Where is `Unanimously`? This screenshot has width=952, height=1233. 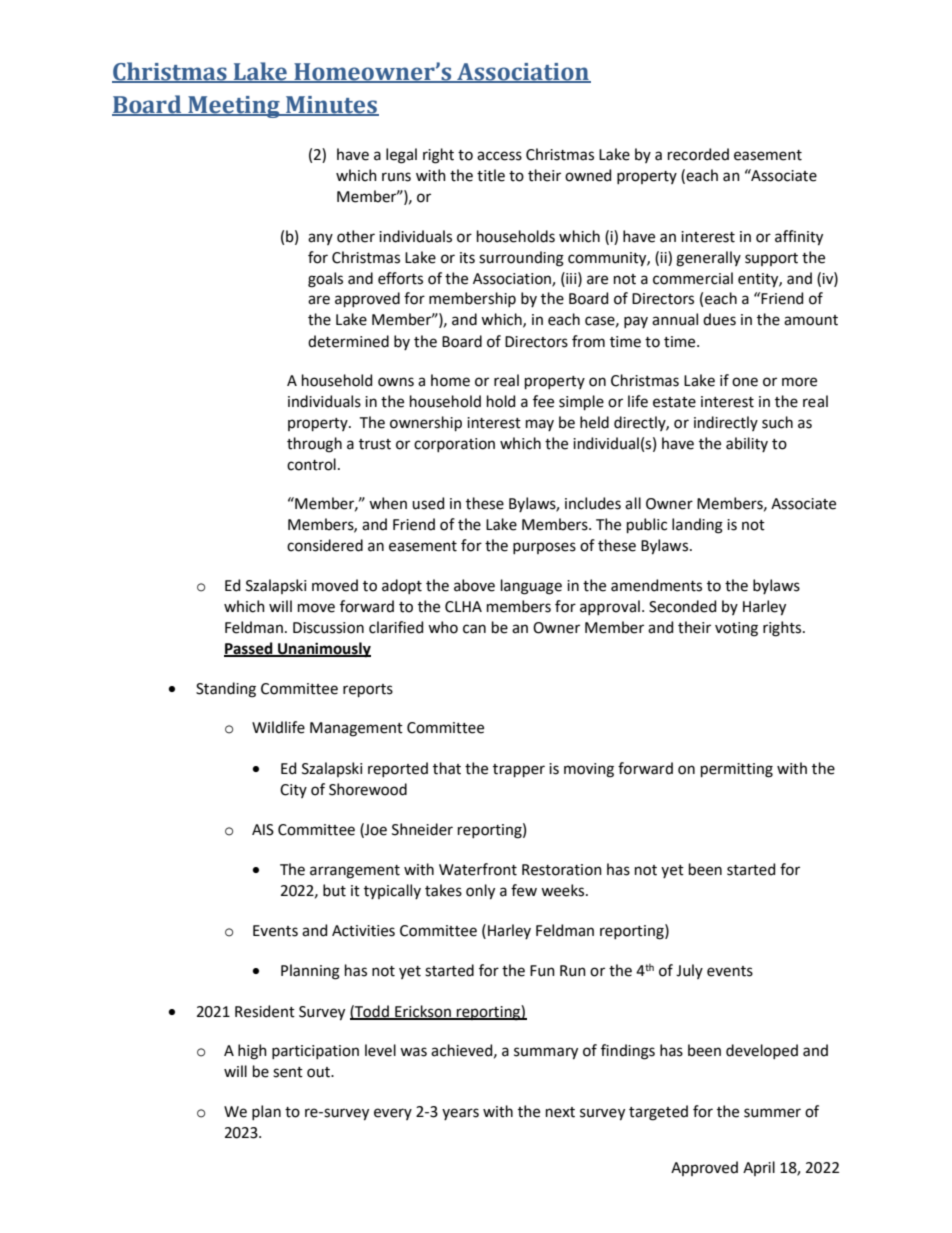 Unanimously is located at coordinates (323, 650).
